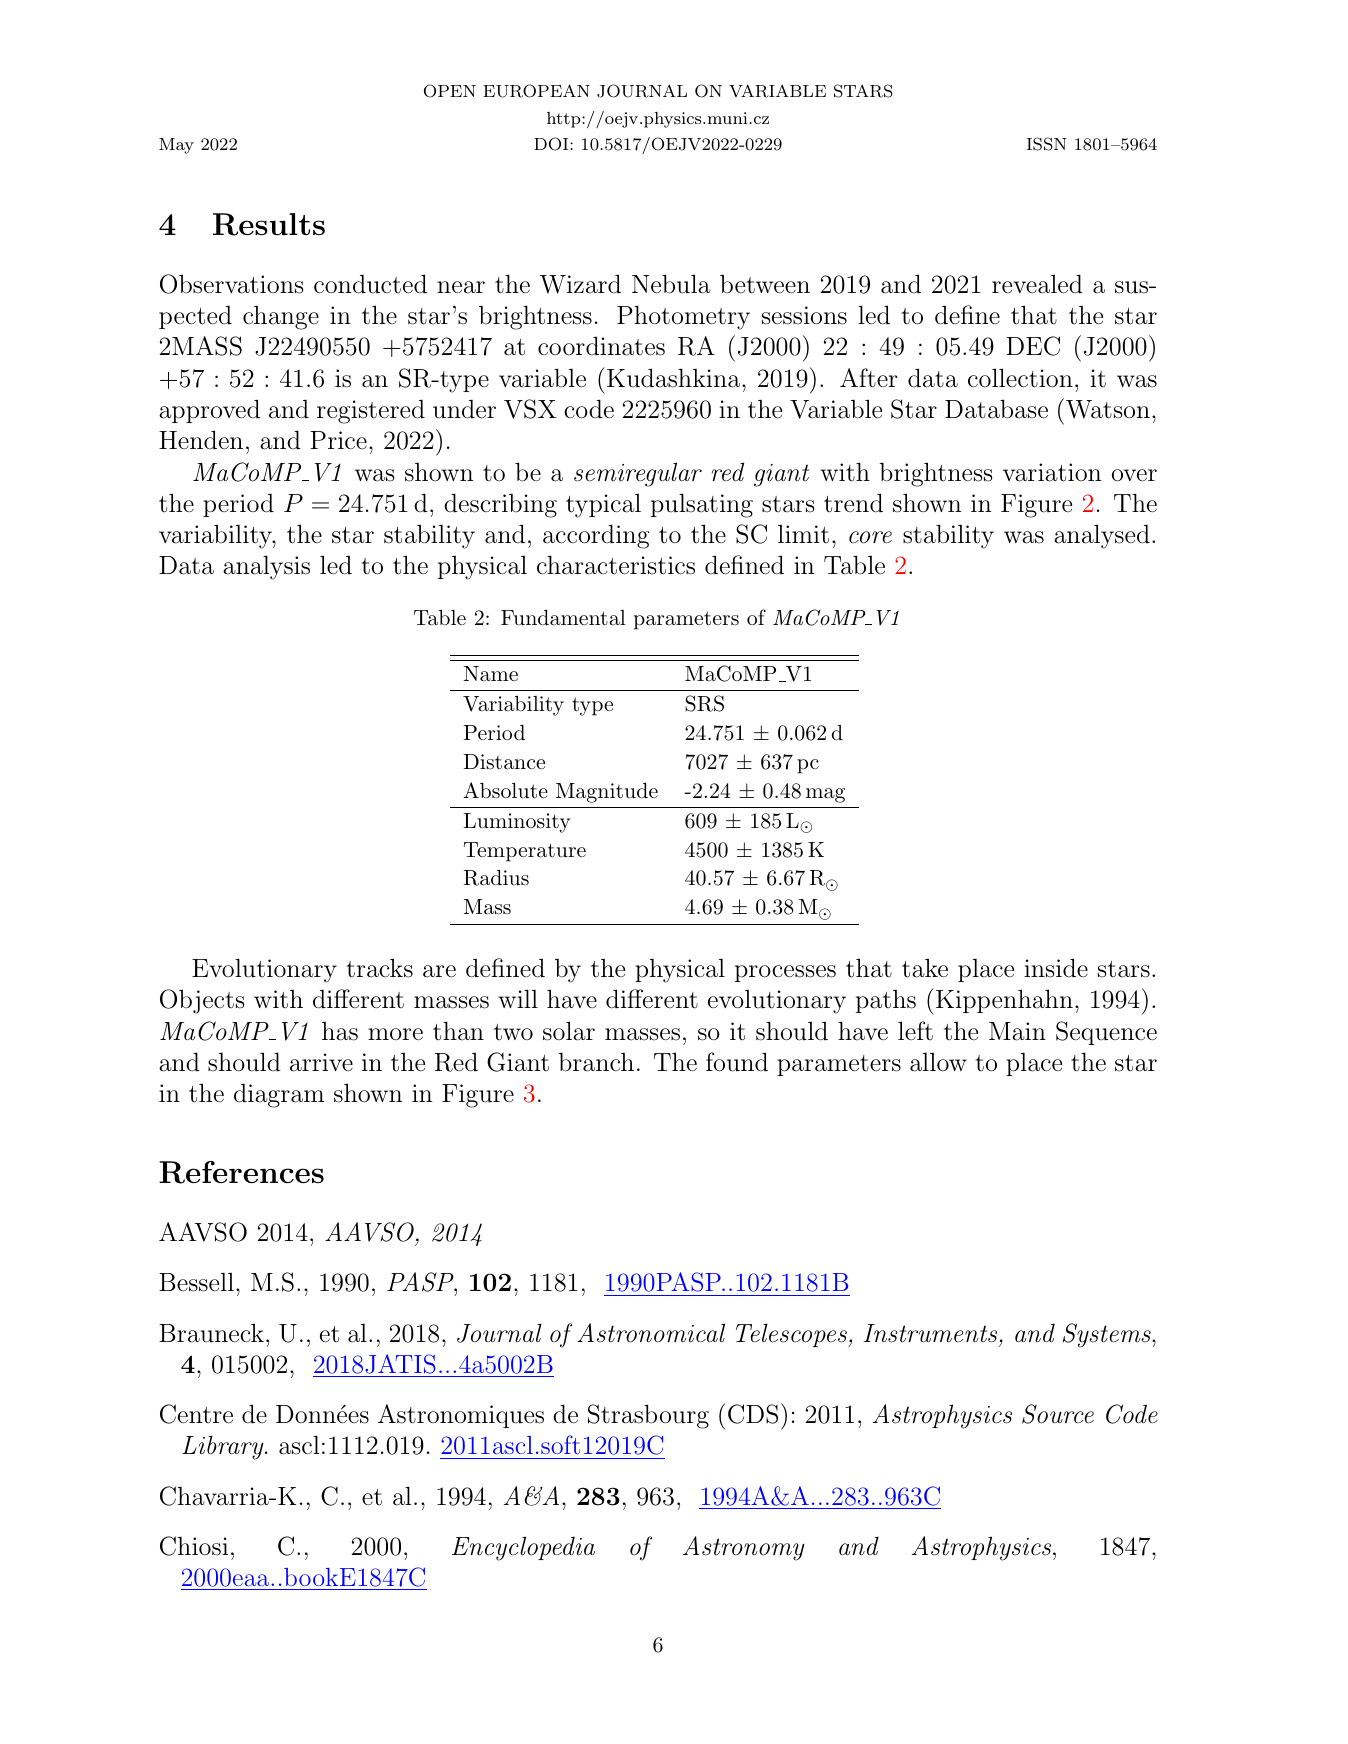 Image resolution: width=1348 pixels, height=1744 pixels. Describe the element at coordinates (1056, 968) in the screenshot. I see `inside` at that location.
